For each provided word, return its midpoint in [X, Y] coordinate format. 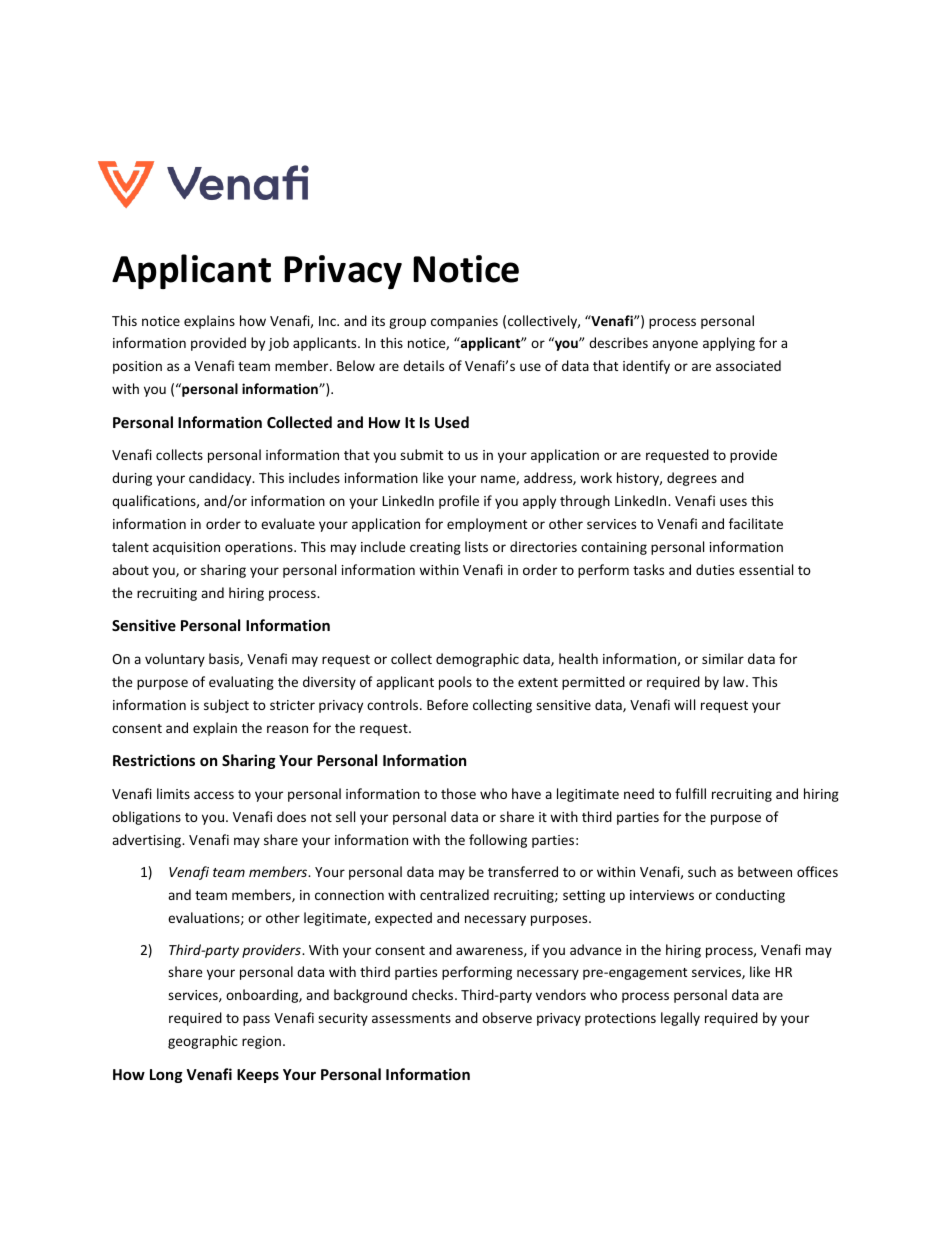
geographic [203, 1042]
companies [464, 322]
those [458, 793]
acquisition [186, 548]
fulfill [690, 793]
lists [476, 546]
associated [748, 365]
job [278, 344]
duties [715, 569]
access [214, 795]
